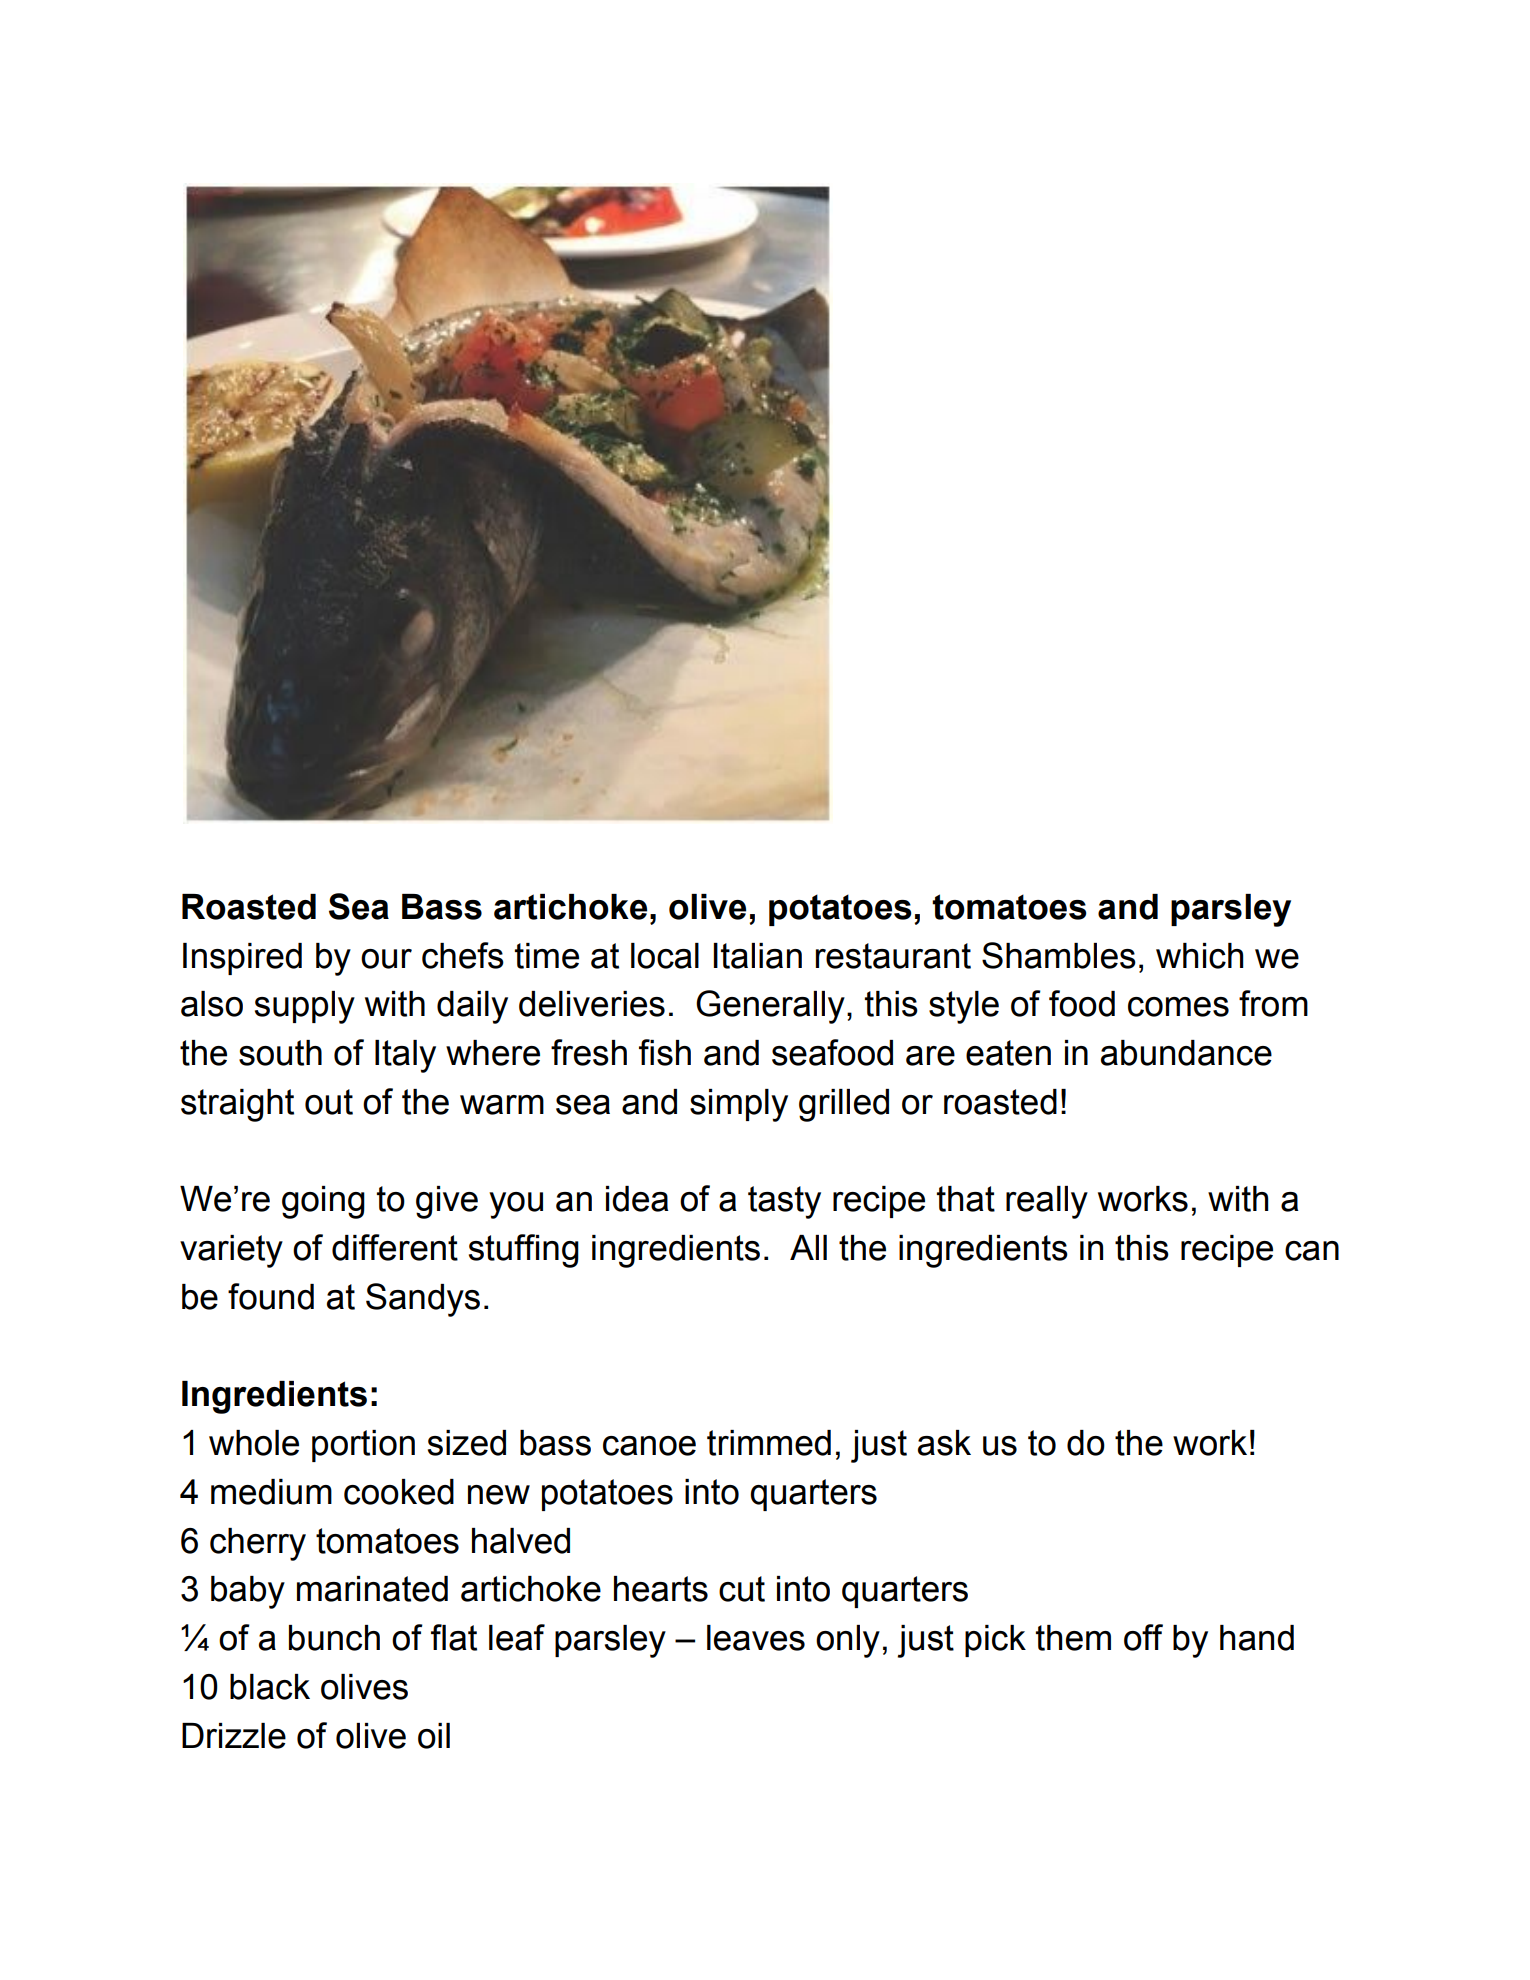 The width and height of the page is (1530, 1980). Describe the element at coordinates (1200, 956) in the page. I see `which` at that location.
